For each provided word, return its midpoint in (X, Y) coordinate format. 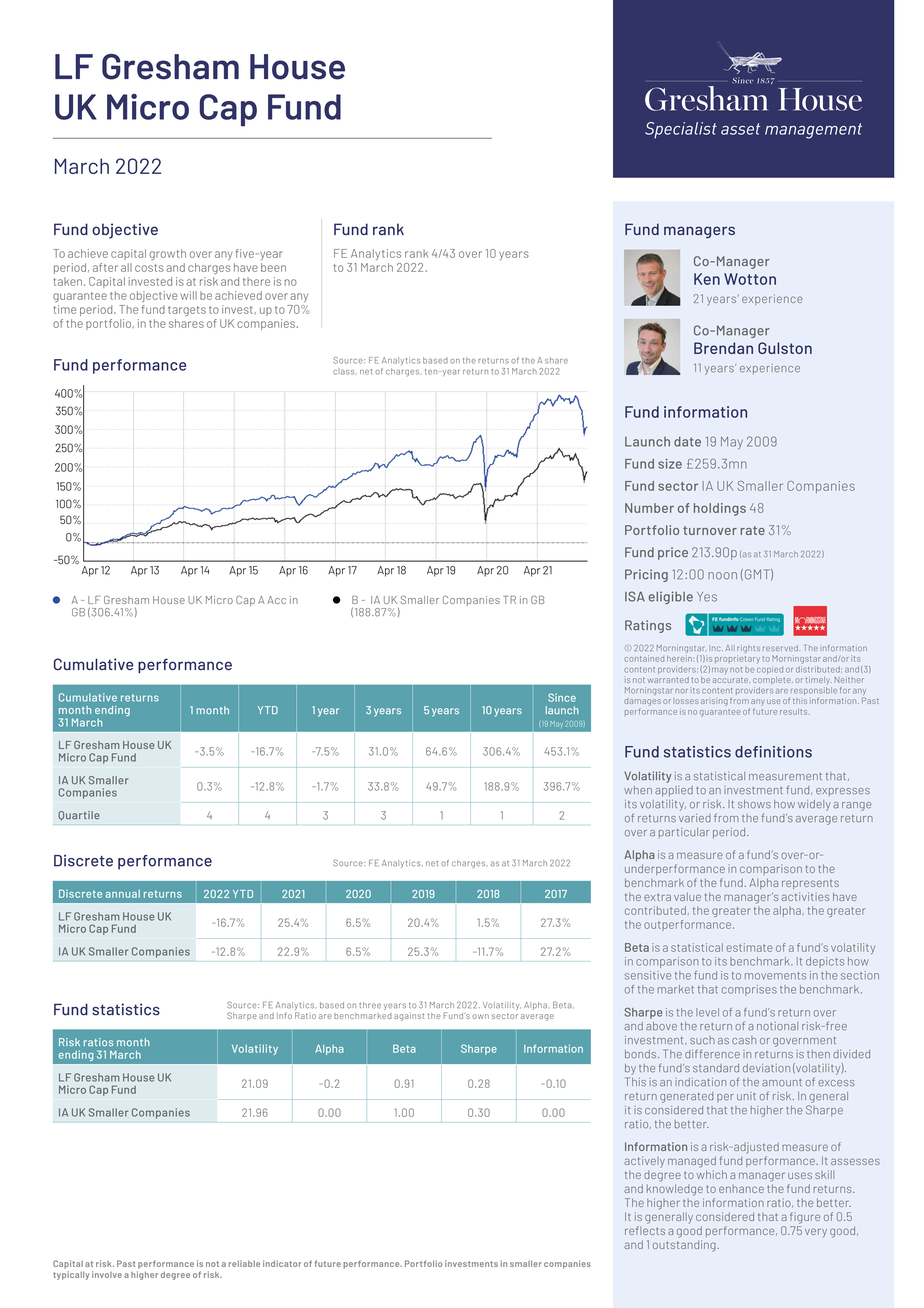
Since (562, 697)
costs (149, 268)
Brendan (723, 348)
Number (649, 508)
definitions (773, 752)
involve (107, 1274)
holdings (720, 509)
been (273, 267)
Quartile (79, 816)
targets (187, 311)
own (480, 1016)
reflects (645, 1230)
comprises (749, 990)
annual (123, 894)
